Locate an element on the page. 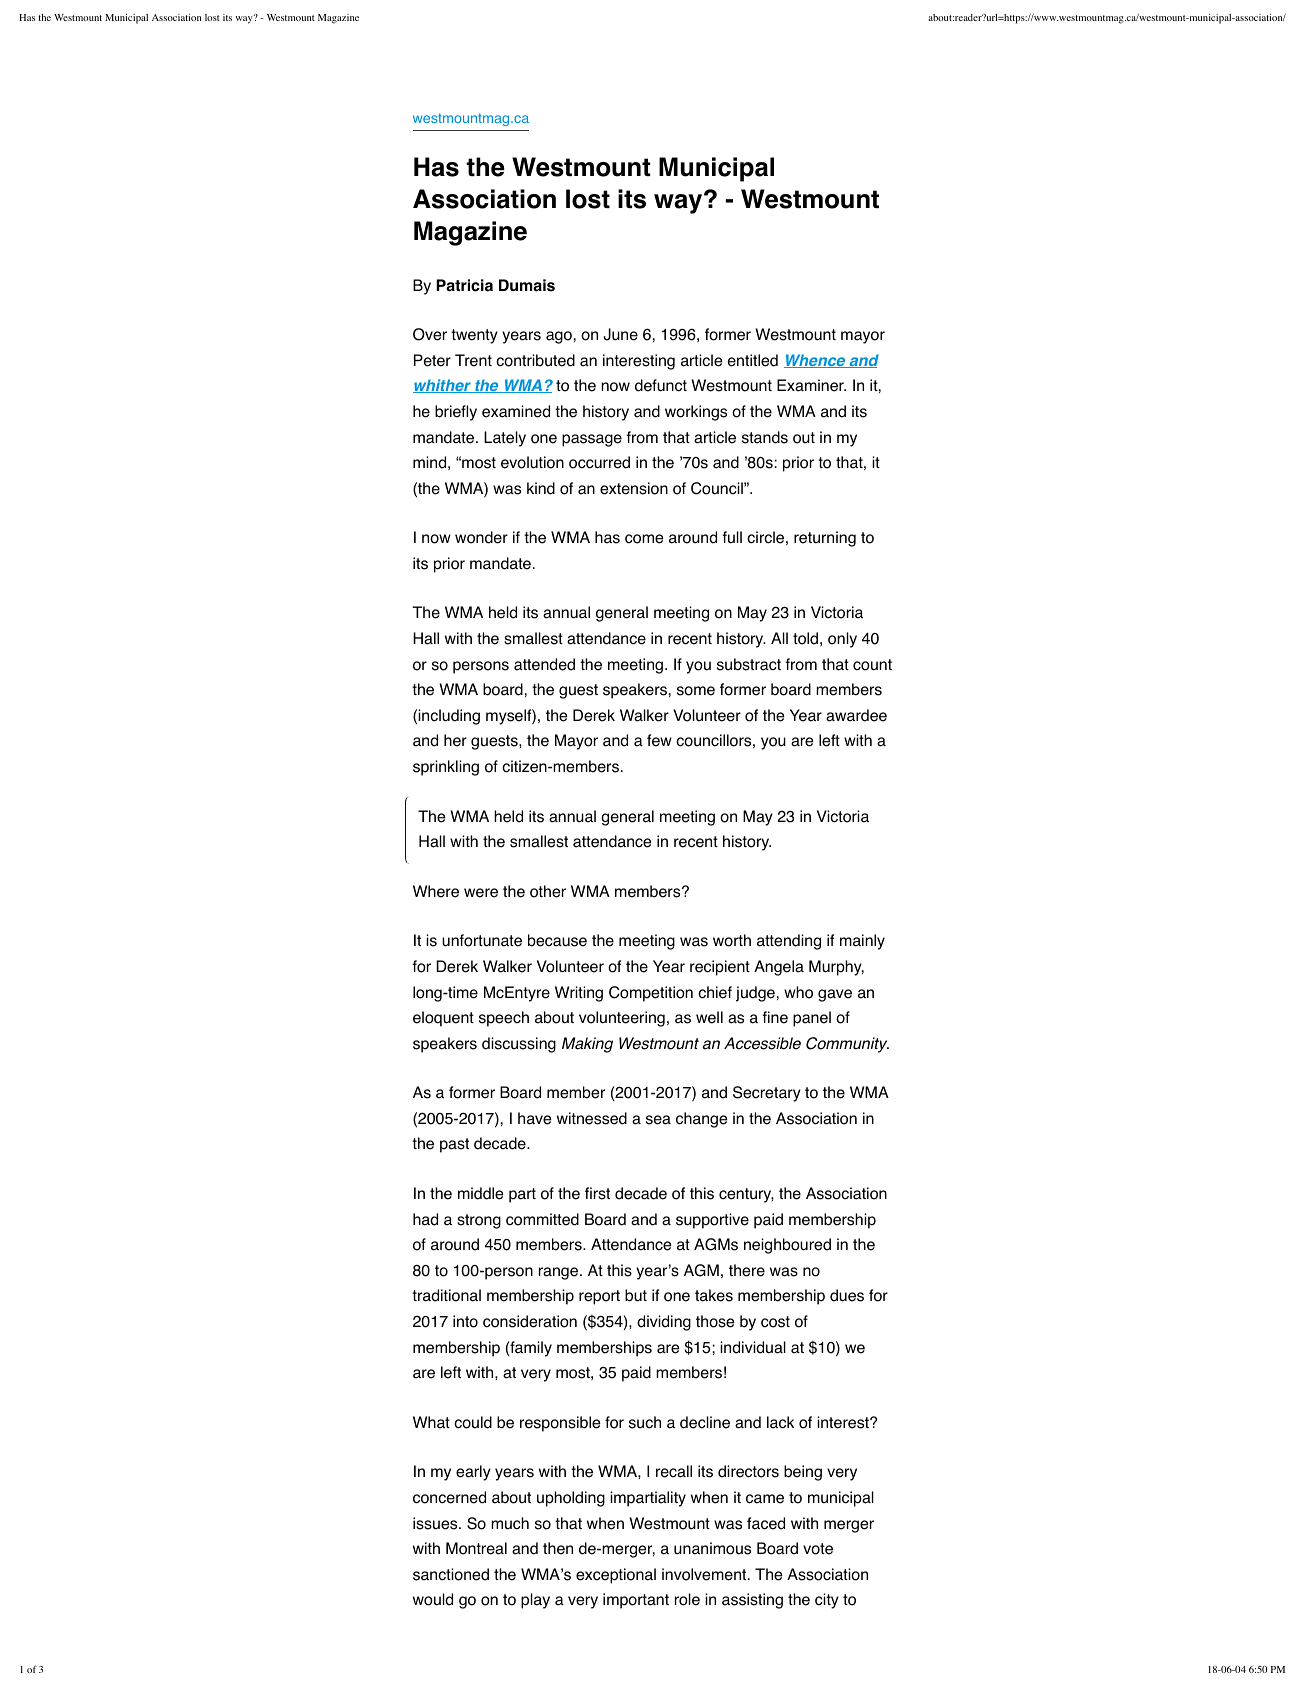 Image resolution: width=1305 pixels, height=1689 pixels. Montreal is located at coordinates (476, 1548).
